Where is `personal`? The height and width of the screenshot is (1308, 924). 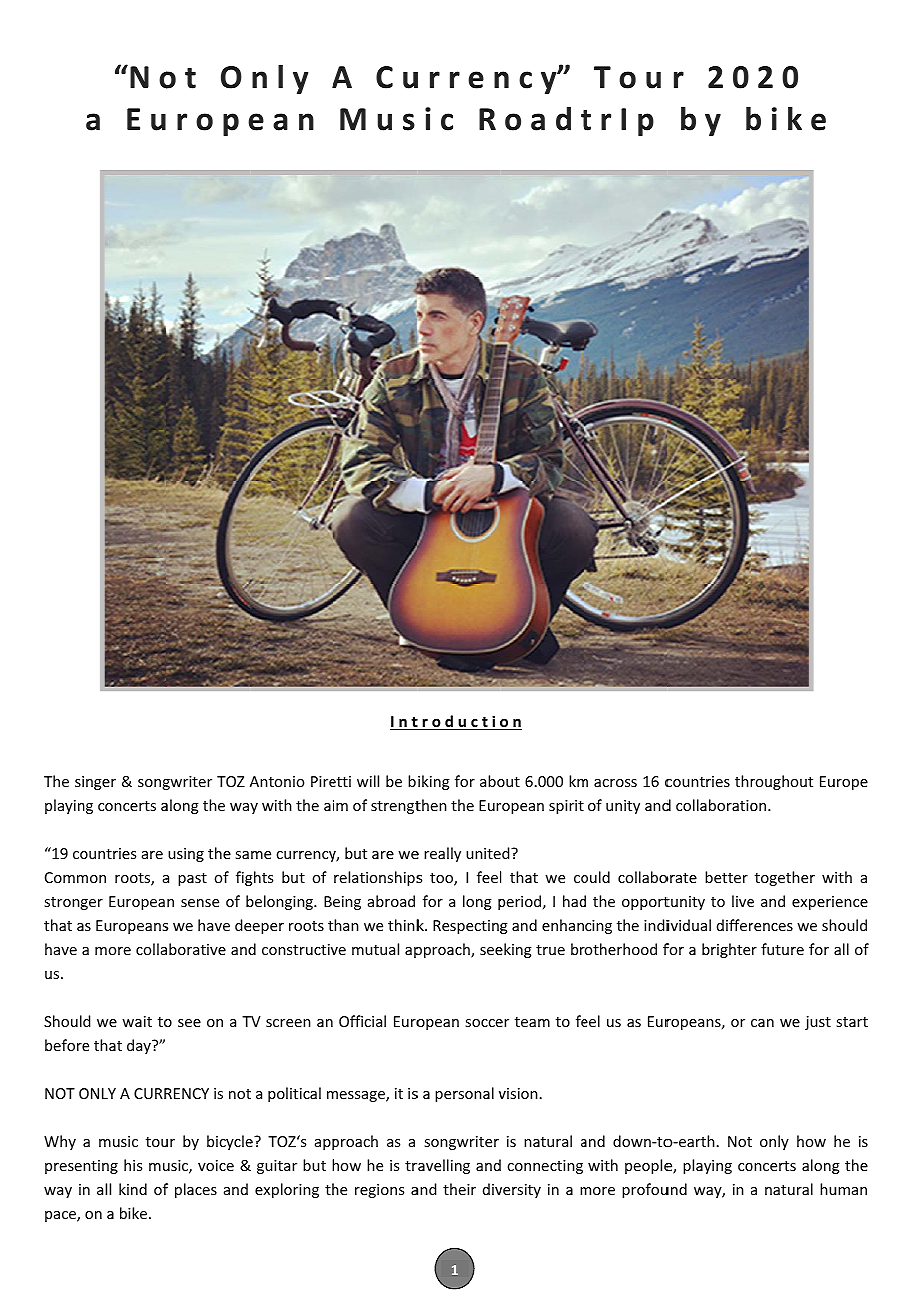 personal is located at coordinates (464, 1094).
